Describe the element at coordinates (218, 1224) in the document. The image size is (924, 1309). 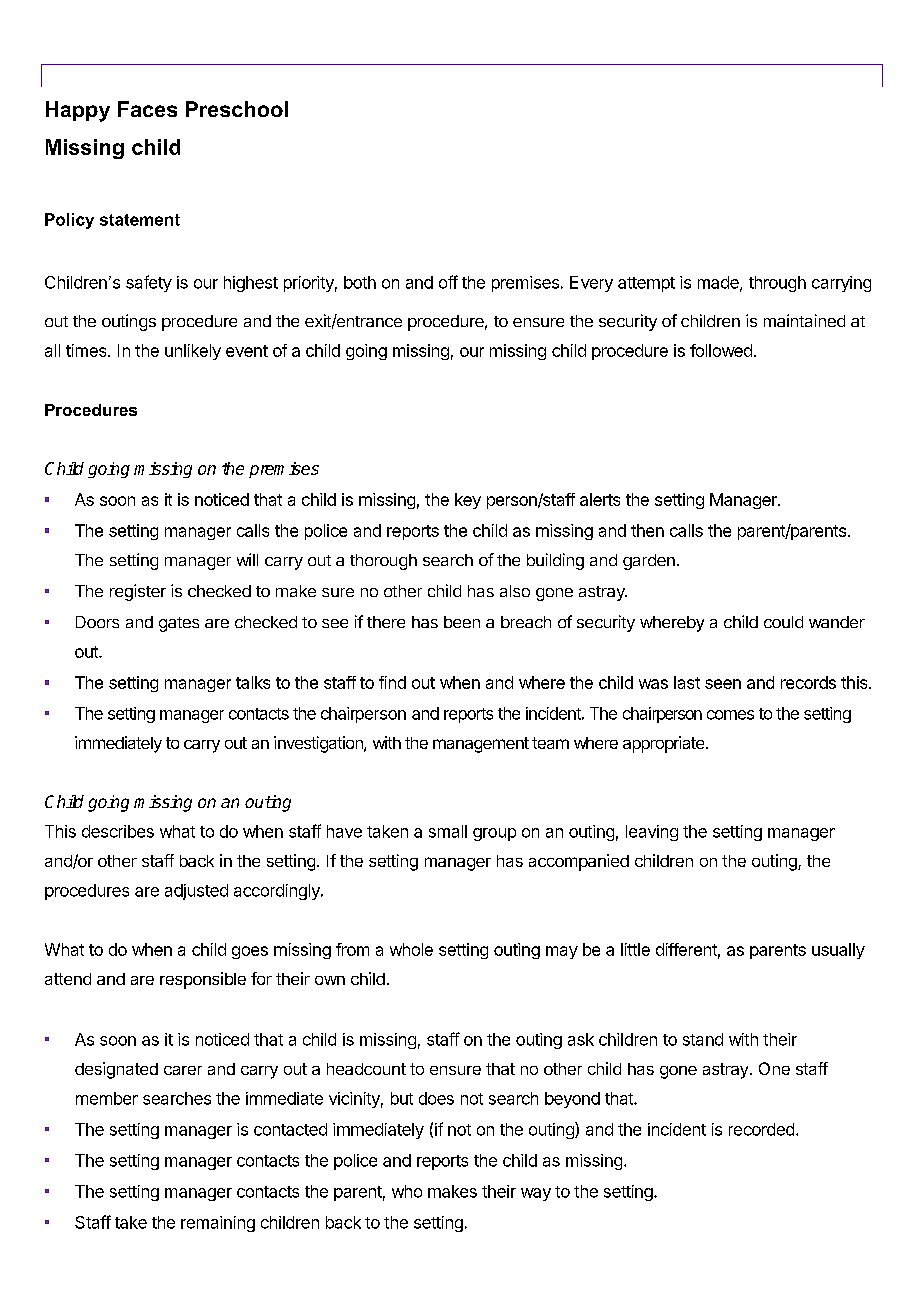
I see `remaining` at that location.
